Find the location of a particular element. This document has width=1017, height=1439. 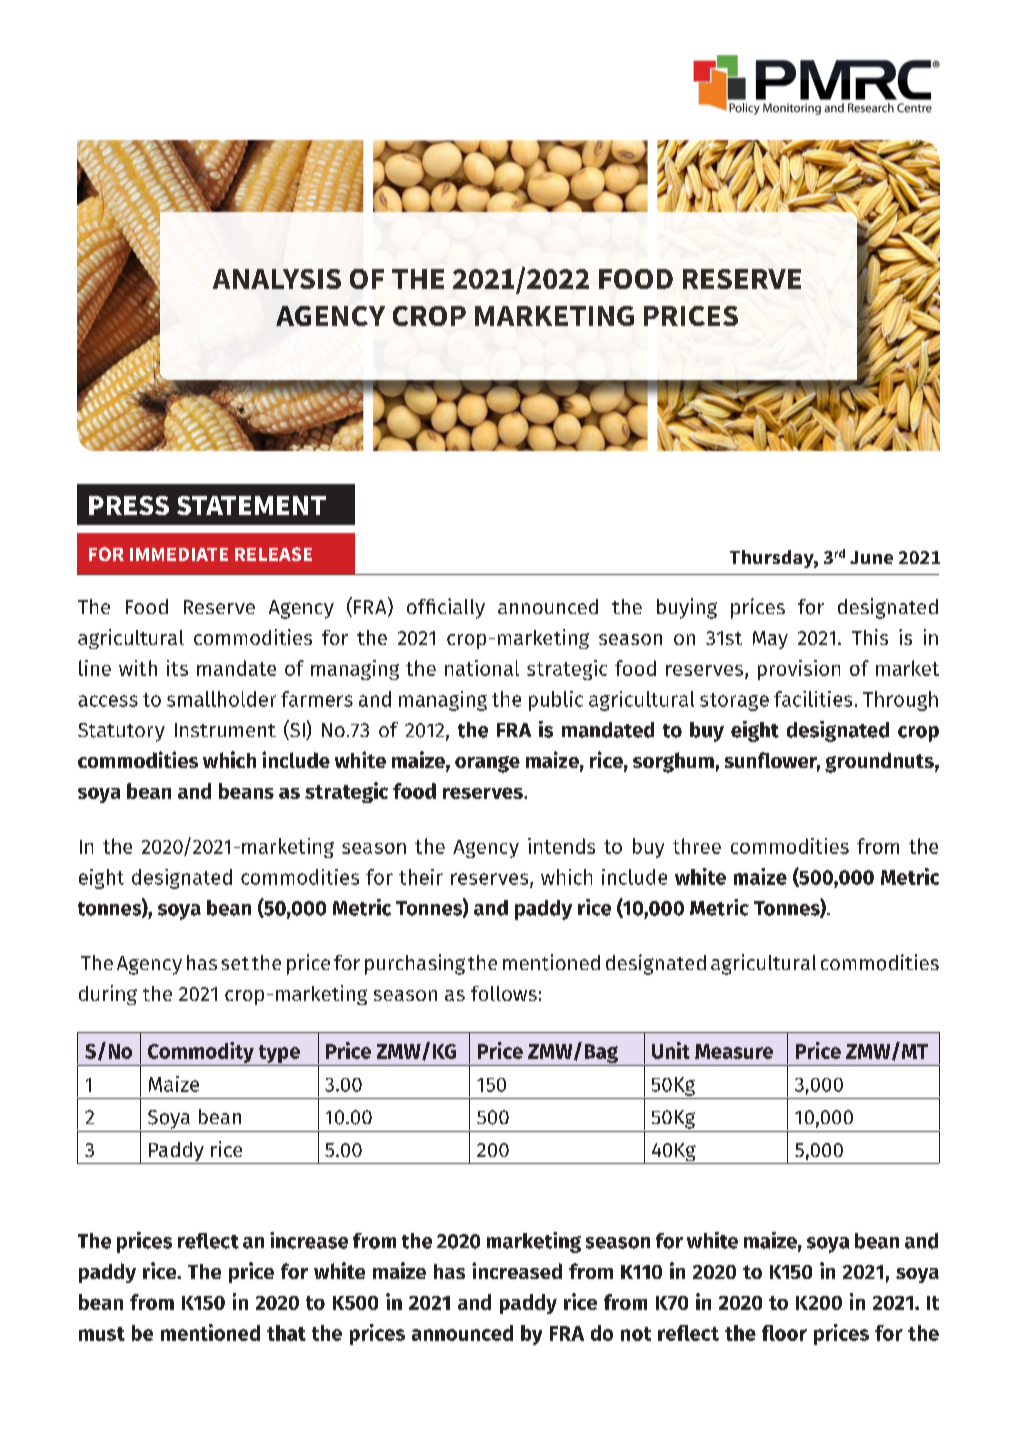

floor is located at coordinates (784, 1333).
